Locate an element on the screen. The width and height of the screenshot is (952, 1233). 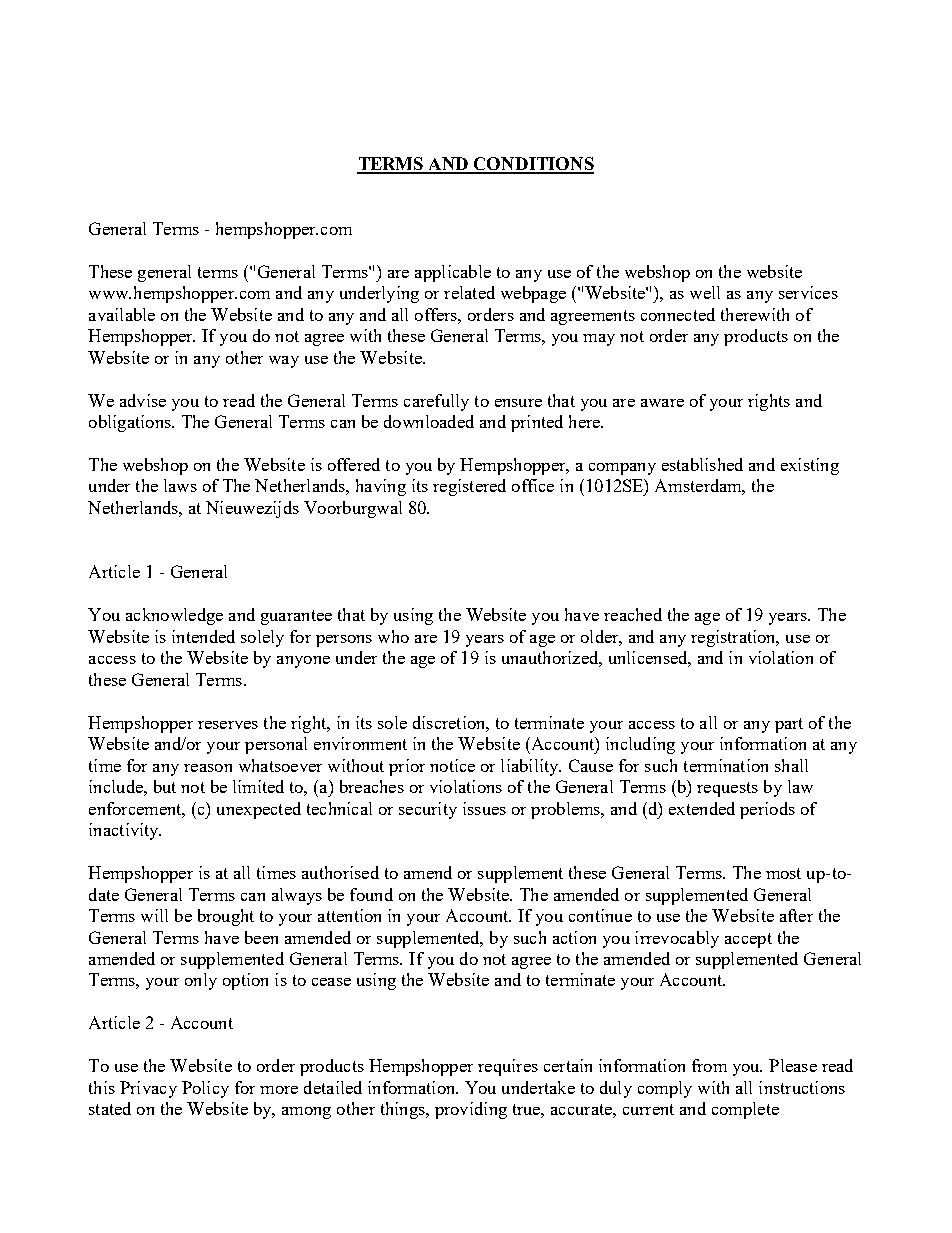
established is located at coordinates (702, 464).
